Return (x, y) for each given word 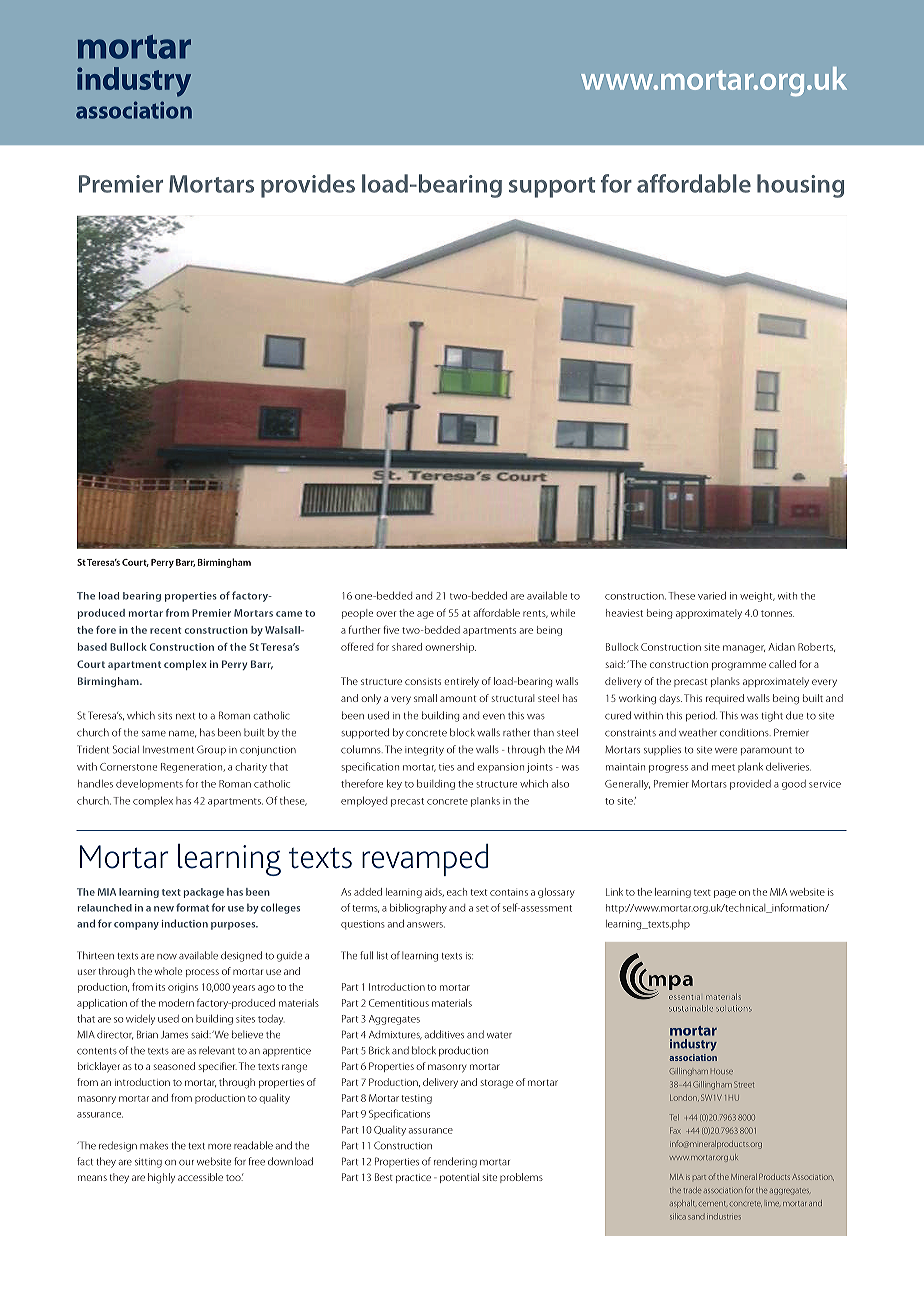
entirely (461, 682)
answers (426, 925)
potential (459, 1178)
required (725, 699)
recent (165, 630)
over (386, 614)
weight (757, 597)
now (167, 957)
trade (693, 1190)
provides (308, 186)
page (725, 894)
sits (165, 716)
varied (712, 595)
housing (800, 186)
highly (161, 1178)
